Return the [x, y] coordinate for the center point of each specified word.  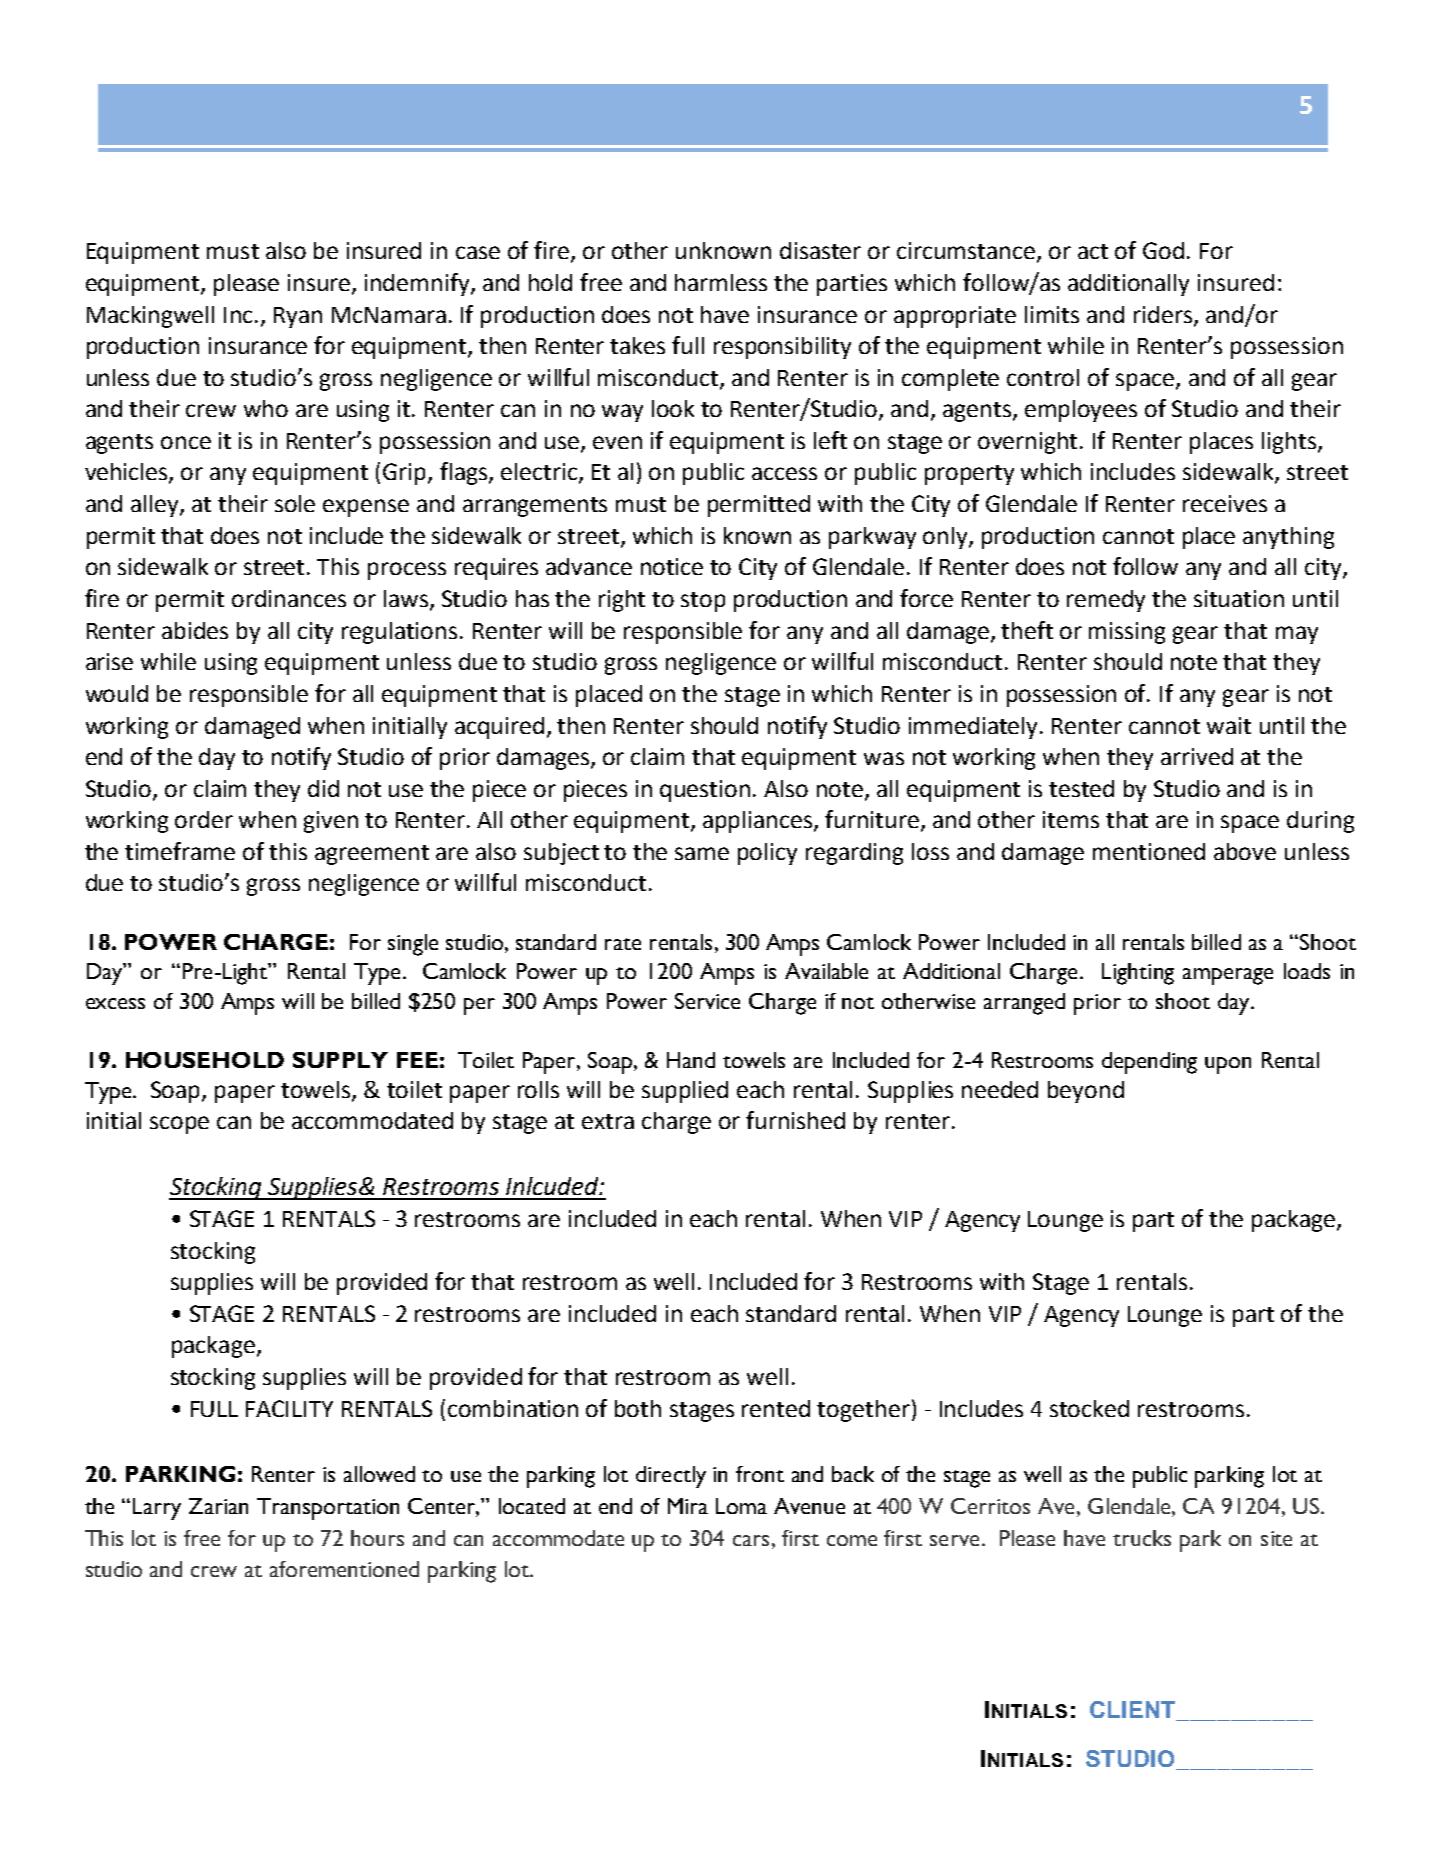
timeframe [180, 851]
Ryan [298, 317]
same [702, 853]
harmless [721, 282]
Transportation [328, 1509]
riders [1164, 315]
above [1245, 851]
